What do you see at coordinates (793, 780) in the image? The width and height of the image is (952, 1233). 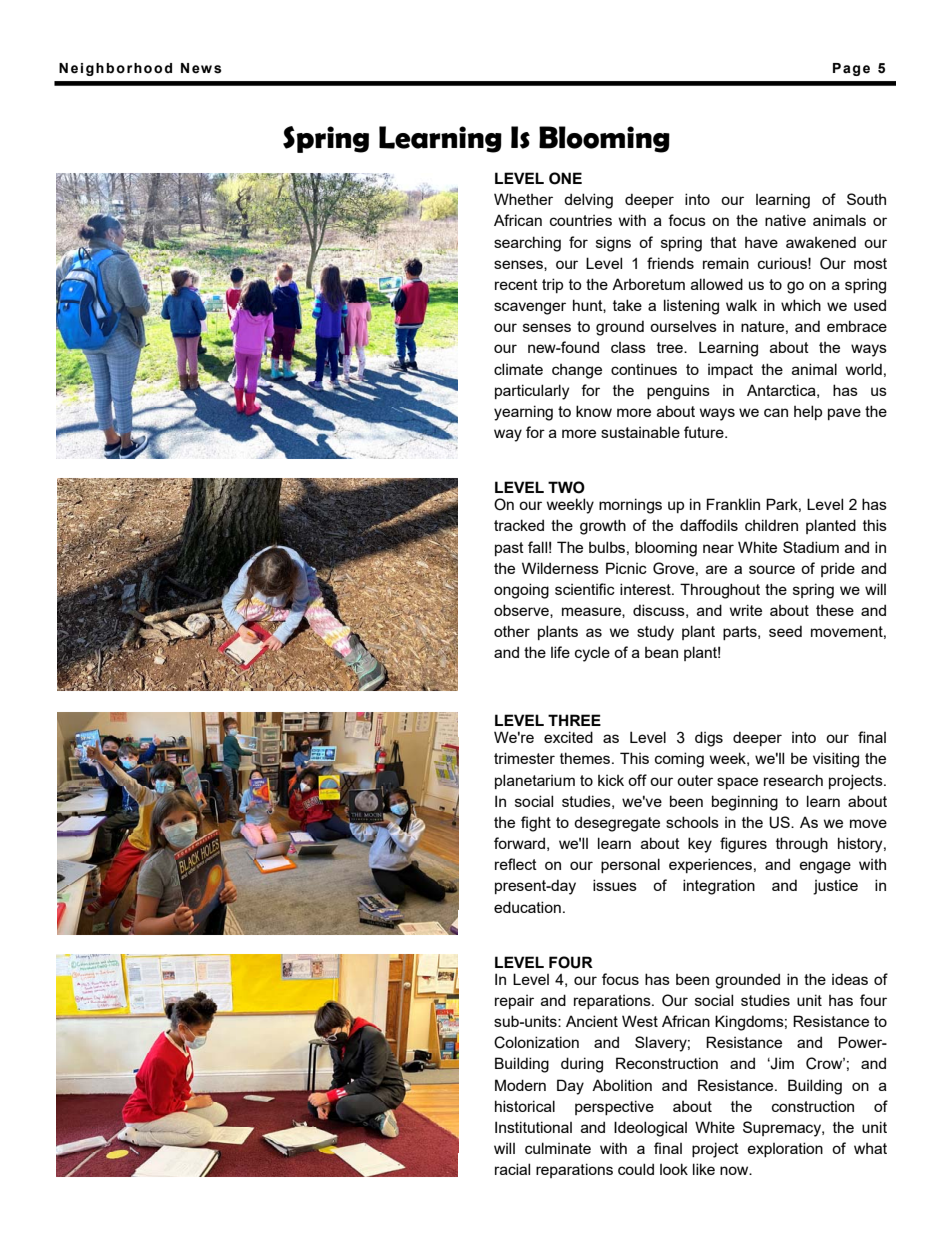 I see `research` at bounding box center [793, 780].
